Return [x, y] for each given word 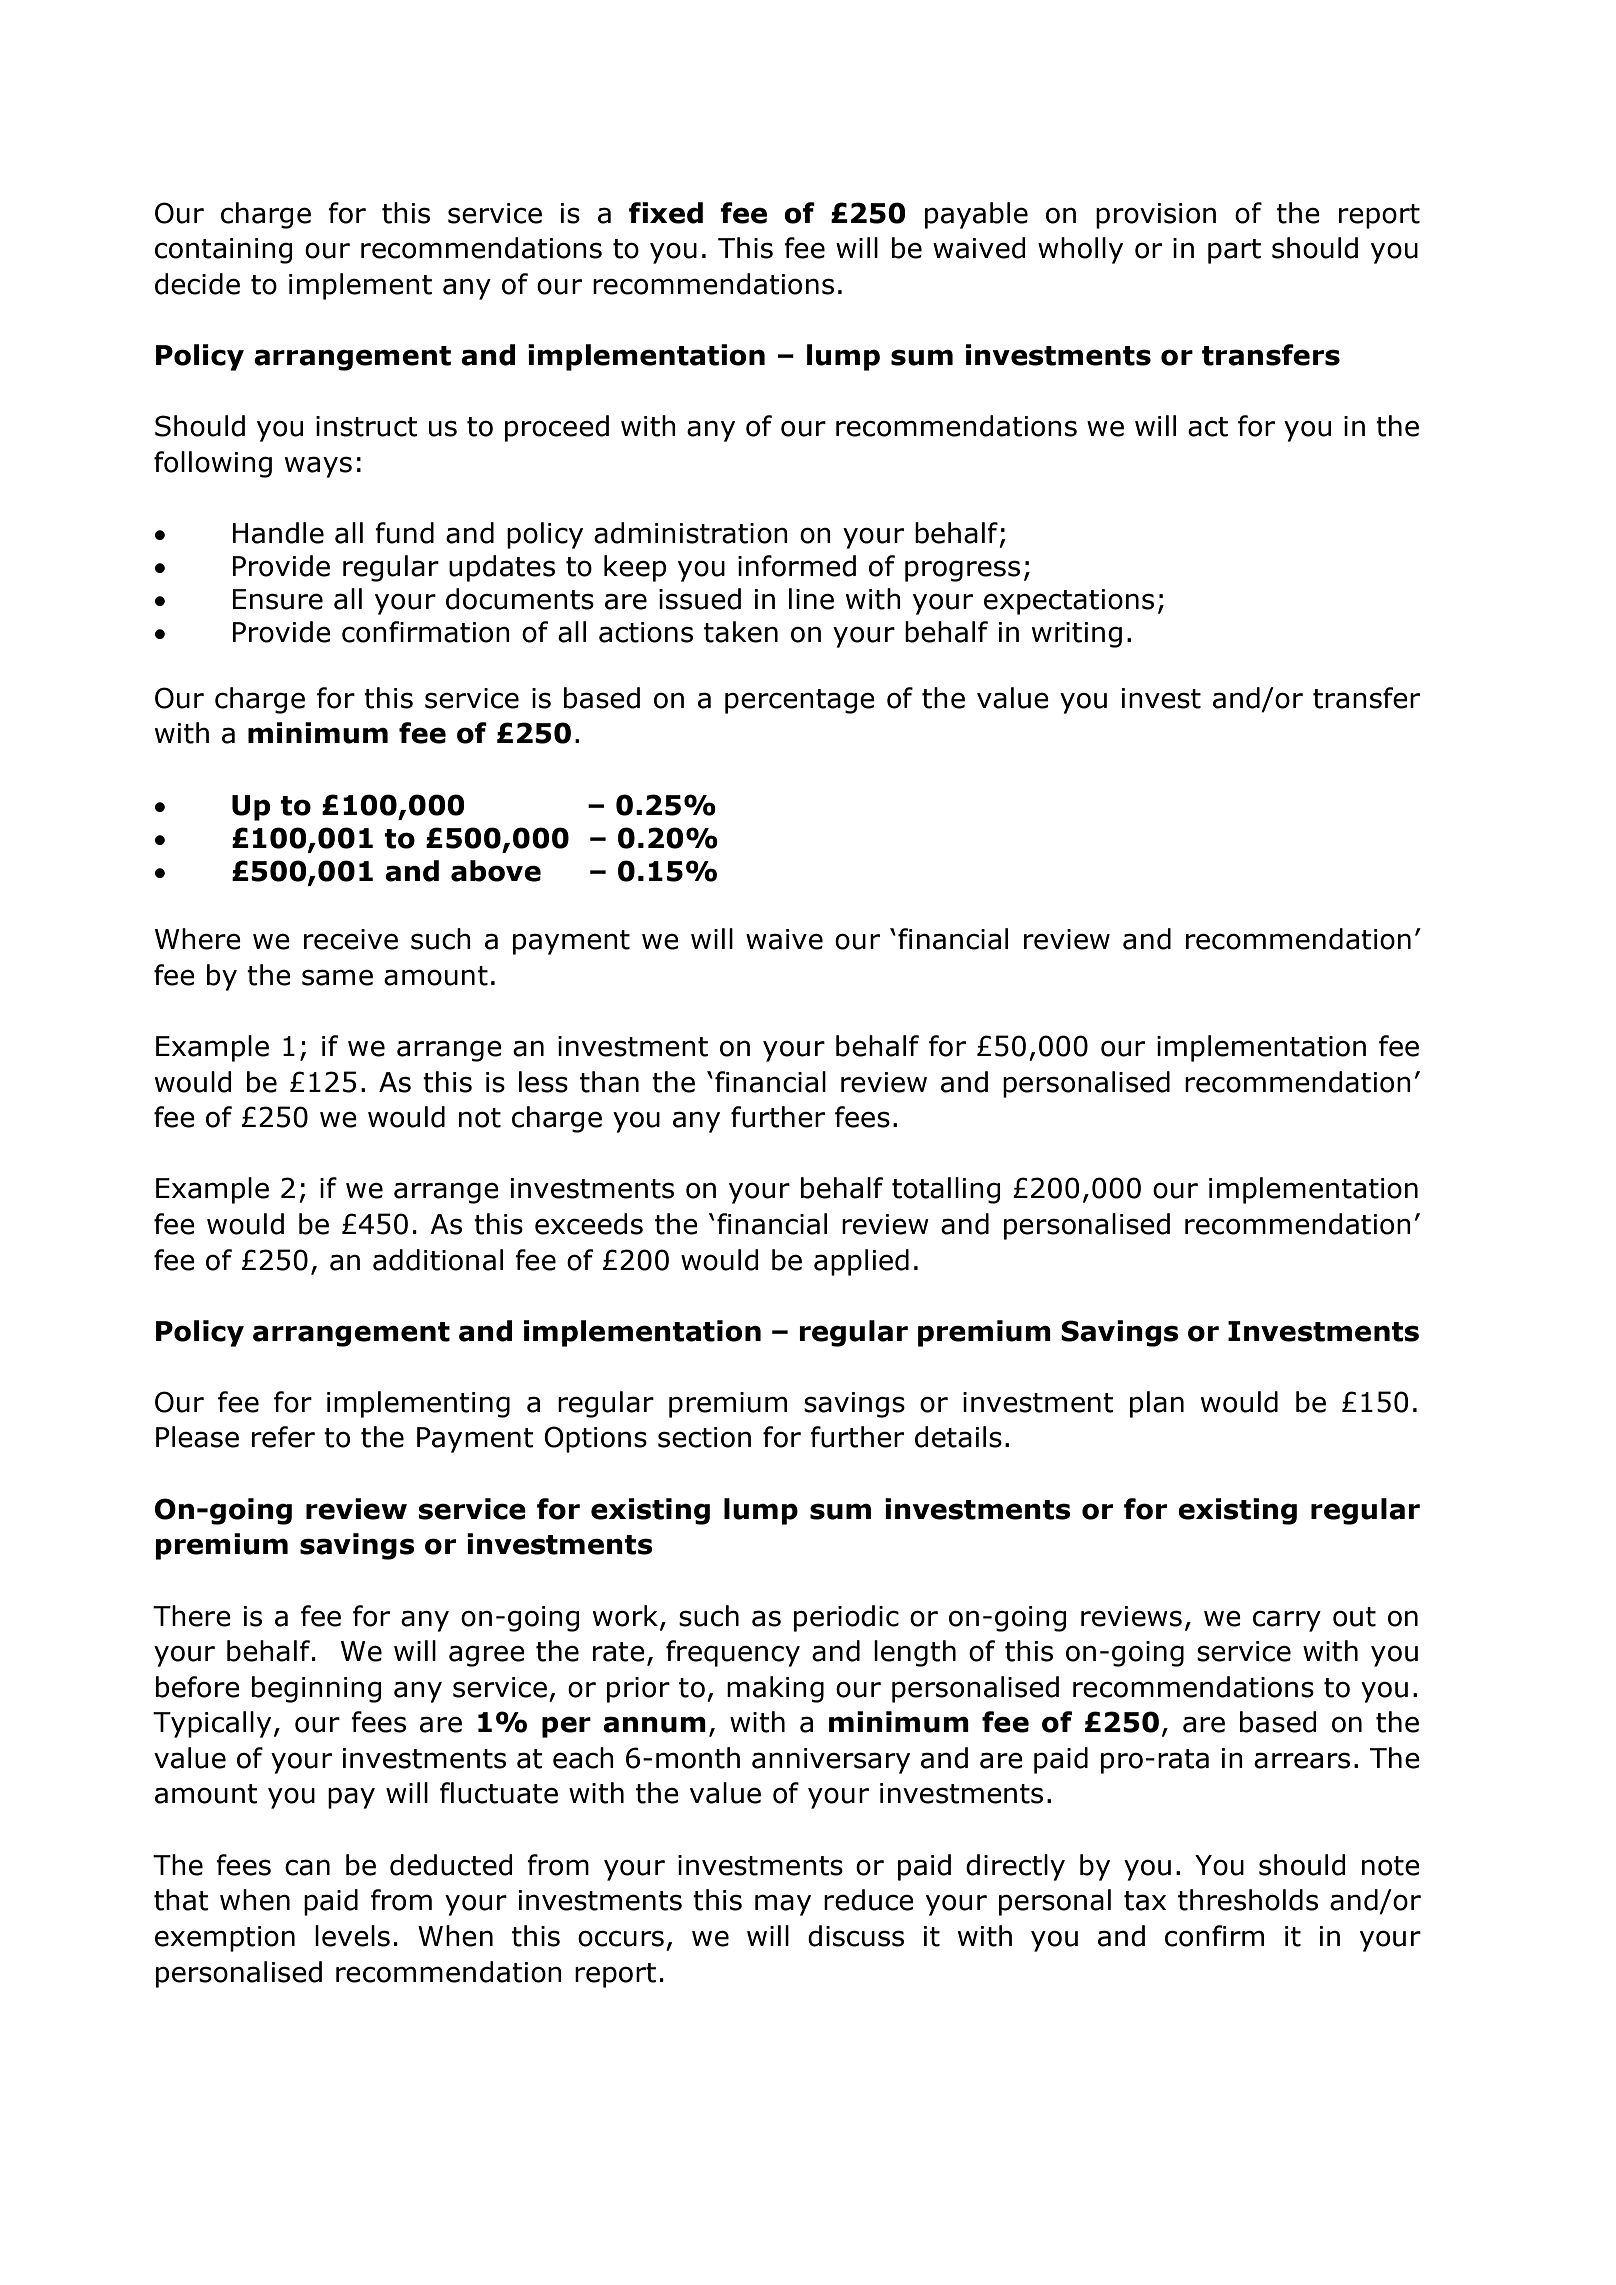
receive [351, 939]
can [307, 1867]
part [1234, 251]
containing [224, 251]
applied [861, 1262]
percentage [800, 701]
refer [283, 1437]
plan [1157, 1404]
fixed [666, 213]
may [783, 1905]
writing [1077, 635]
